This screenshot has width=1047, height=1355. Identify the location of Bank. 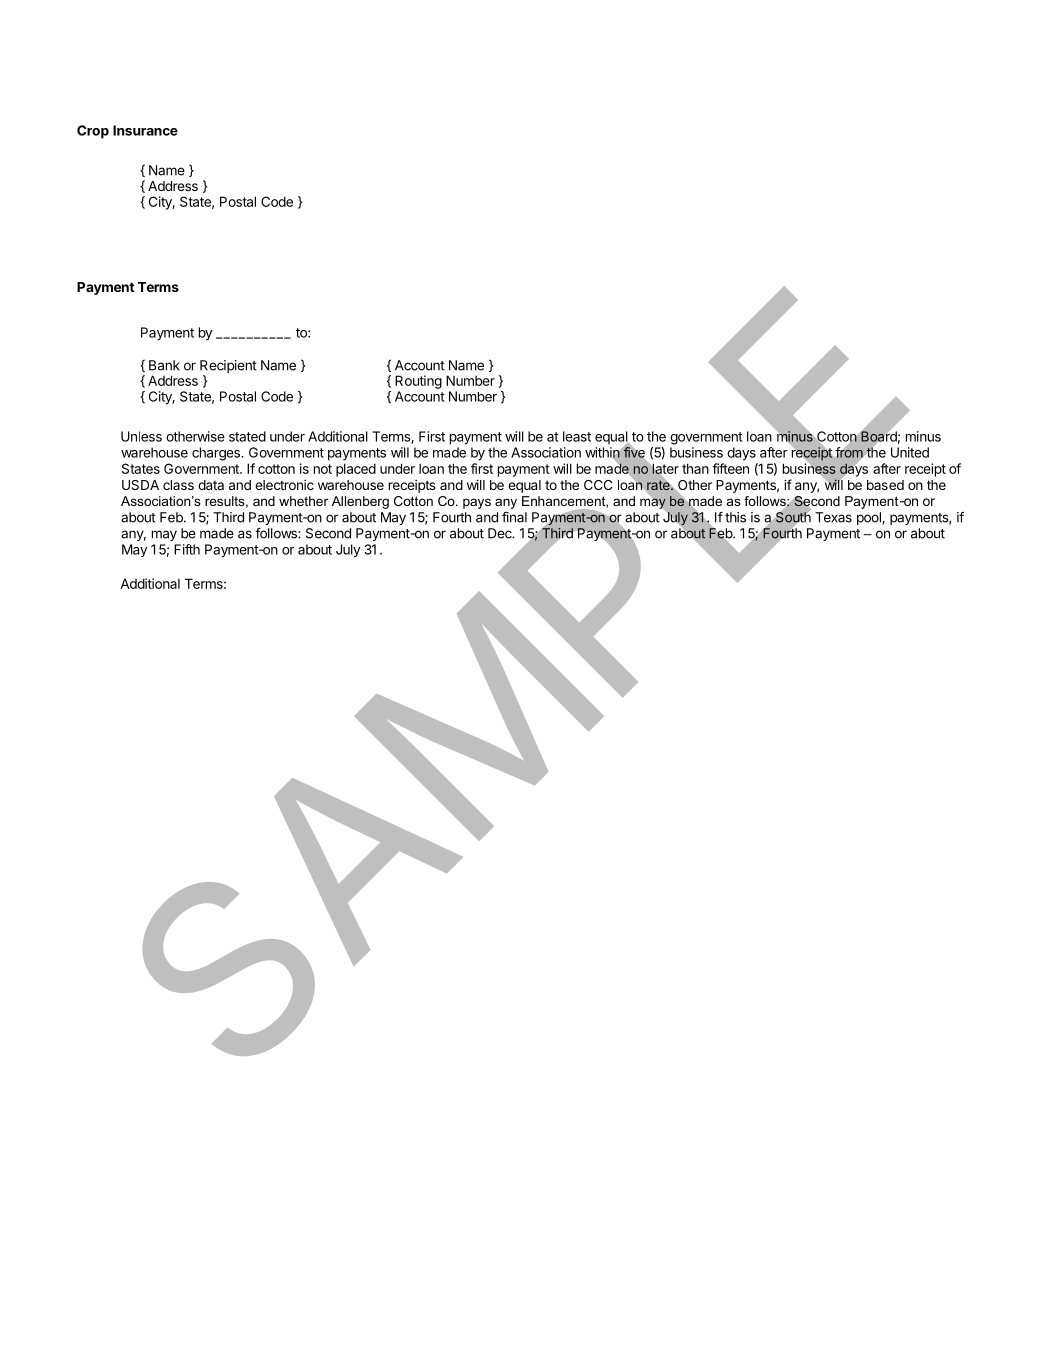
(164, 365).
